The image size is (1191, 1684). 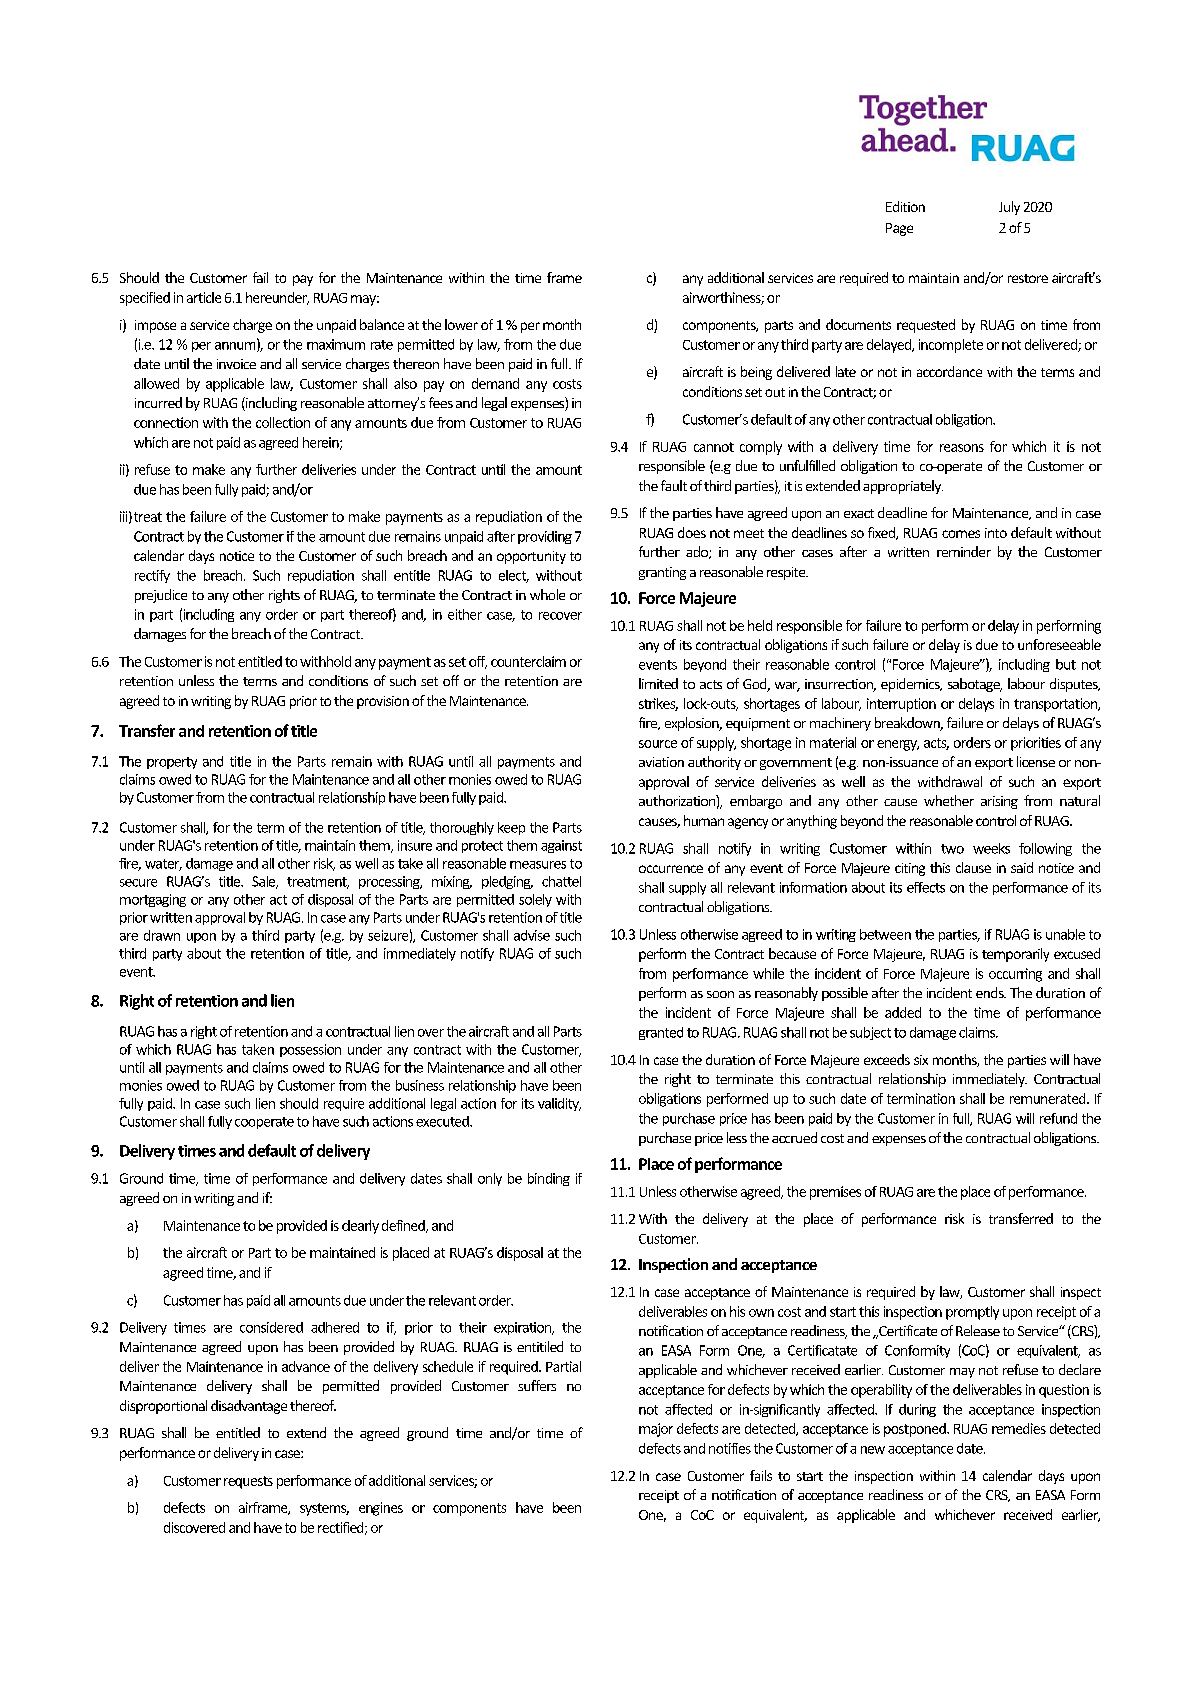 What do you see at coordinates (658, 683) in the image?
I see `limited` at bounding box center [658, 683].
